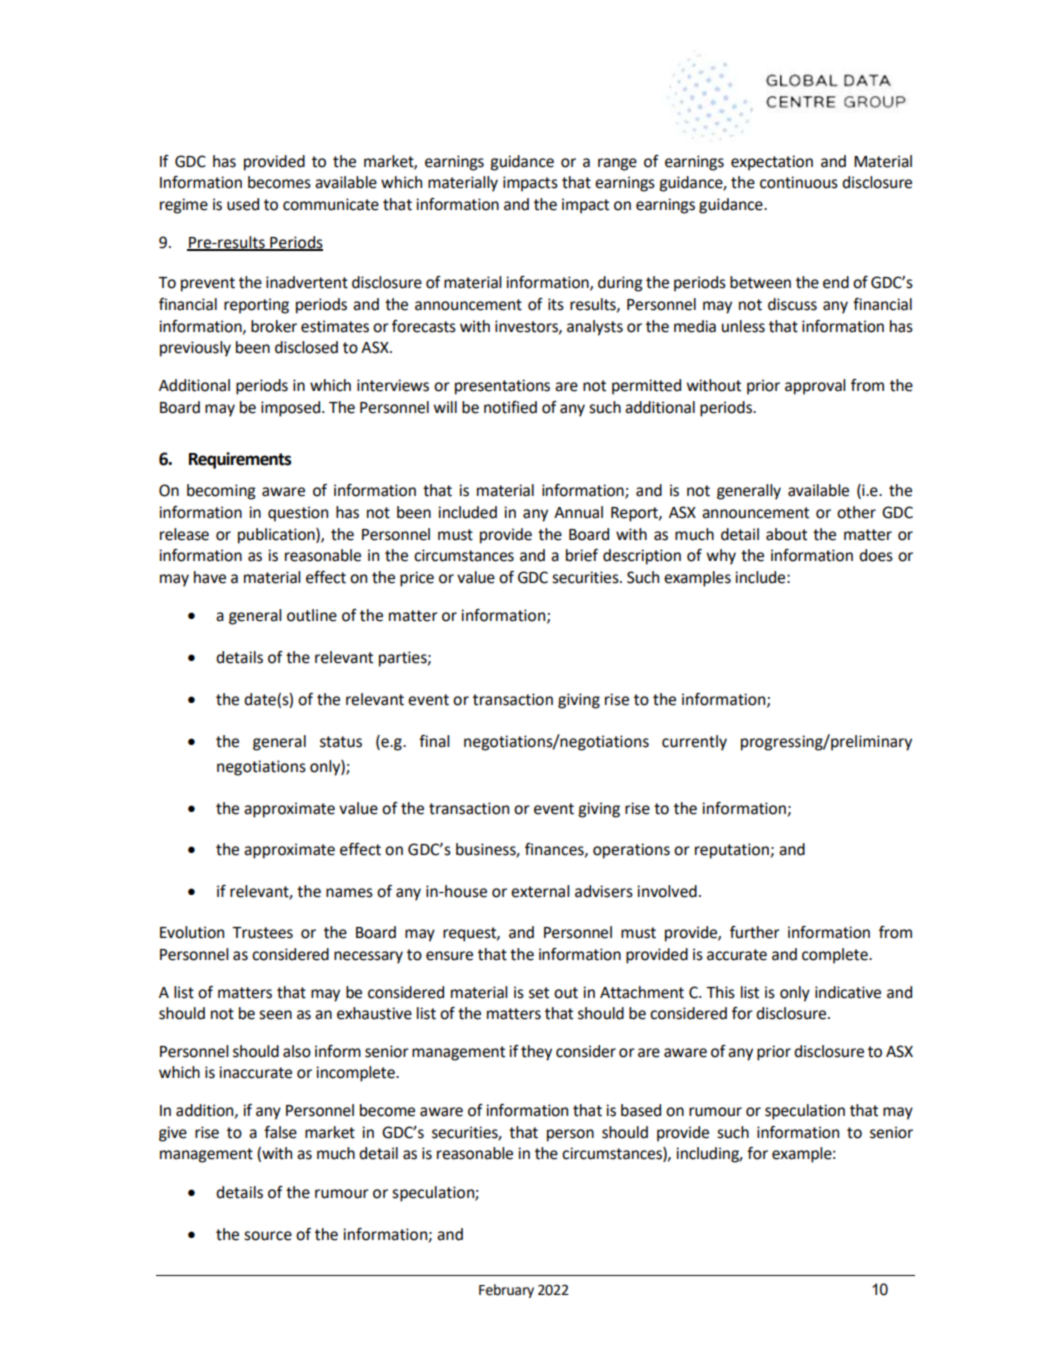 Image resolution: width=1047 pixels, height=1355 pixels. Describe the element at coordinates (268, 1236) in the page. I see `source` at that location.
